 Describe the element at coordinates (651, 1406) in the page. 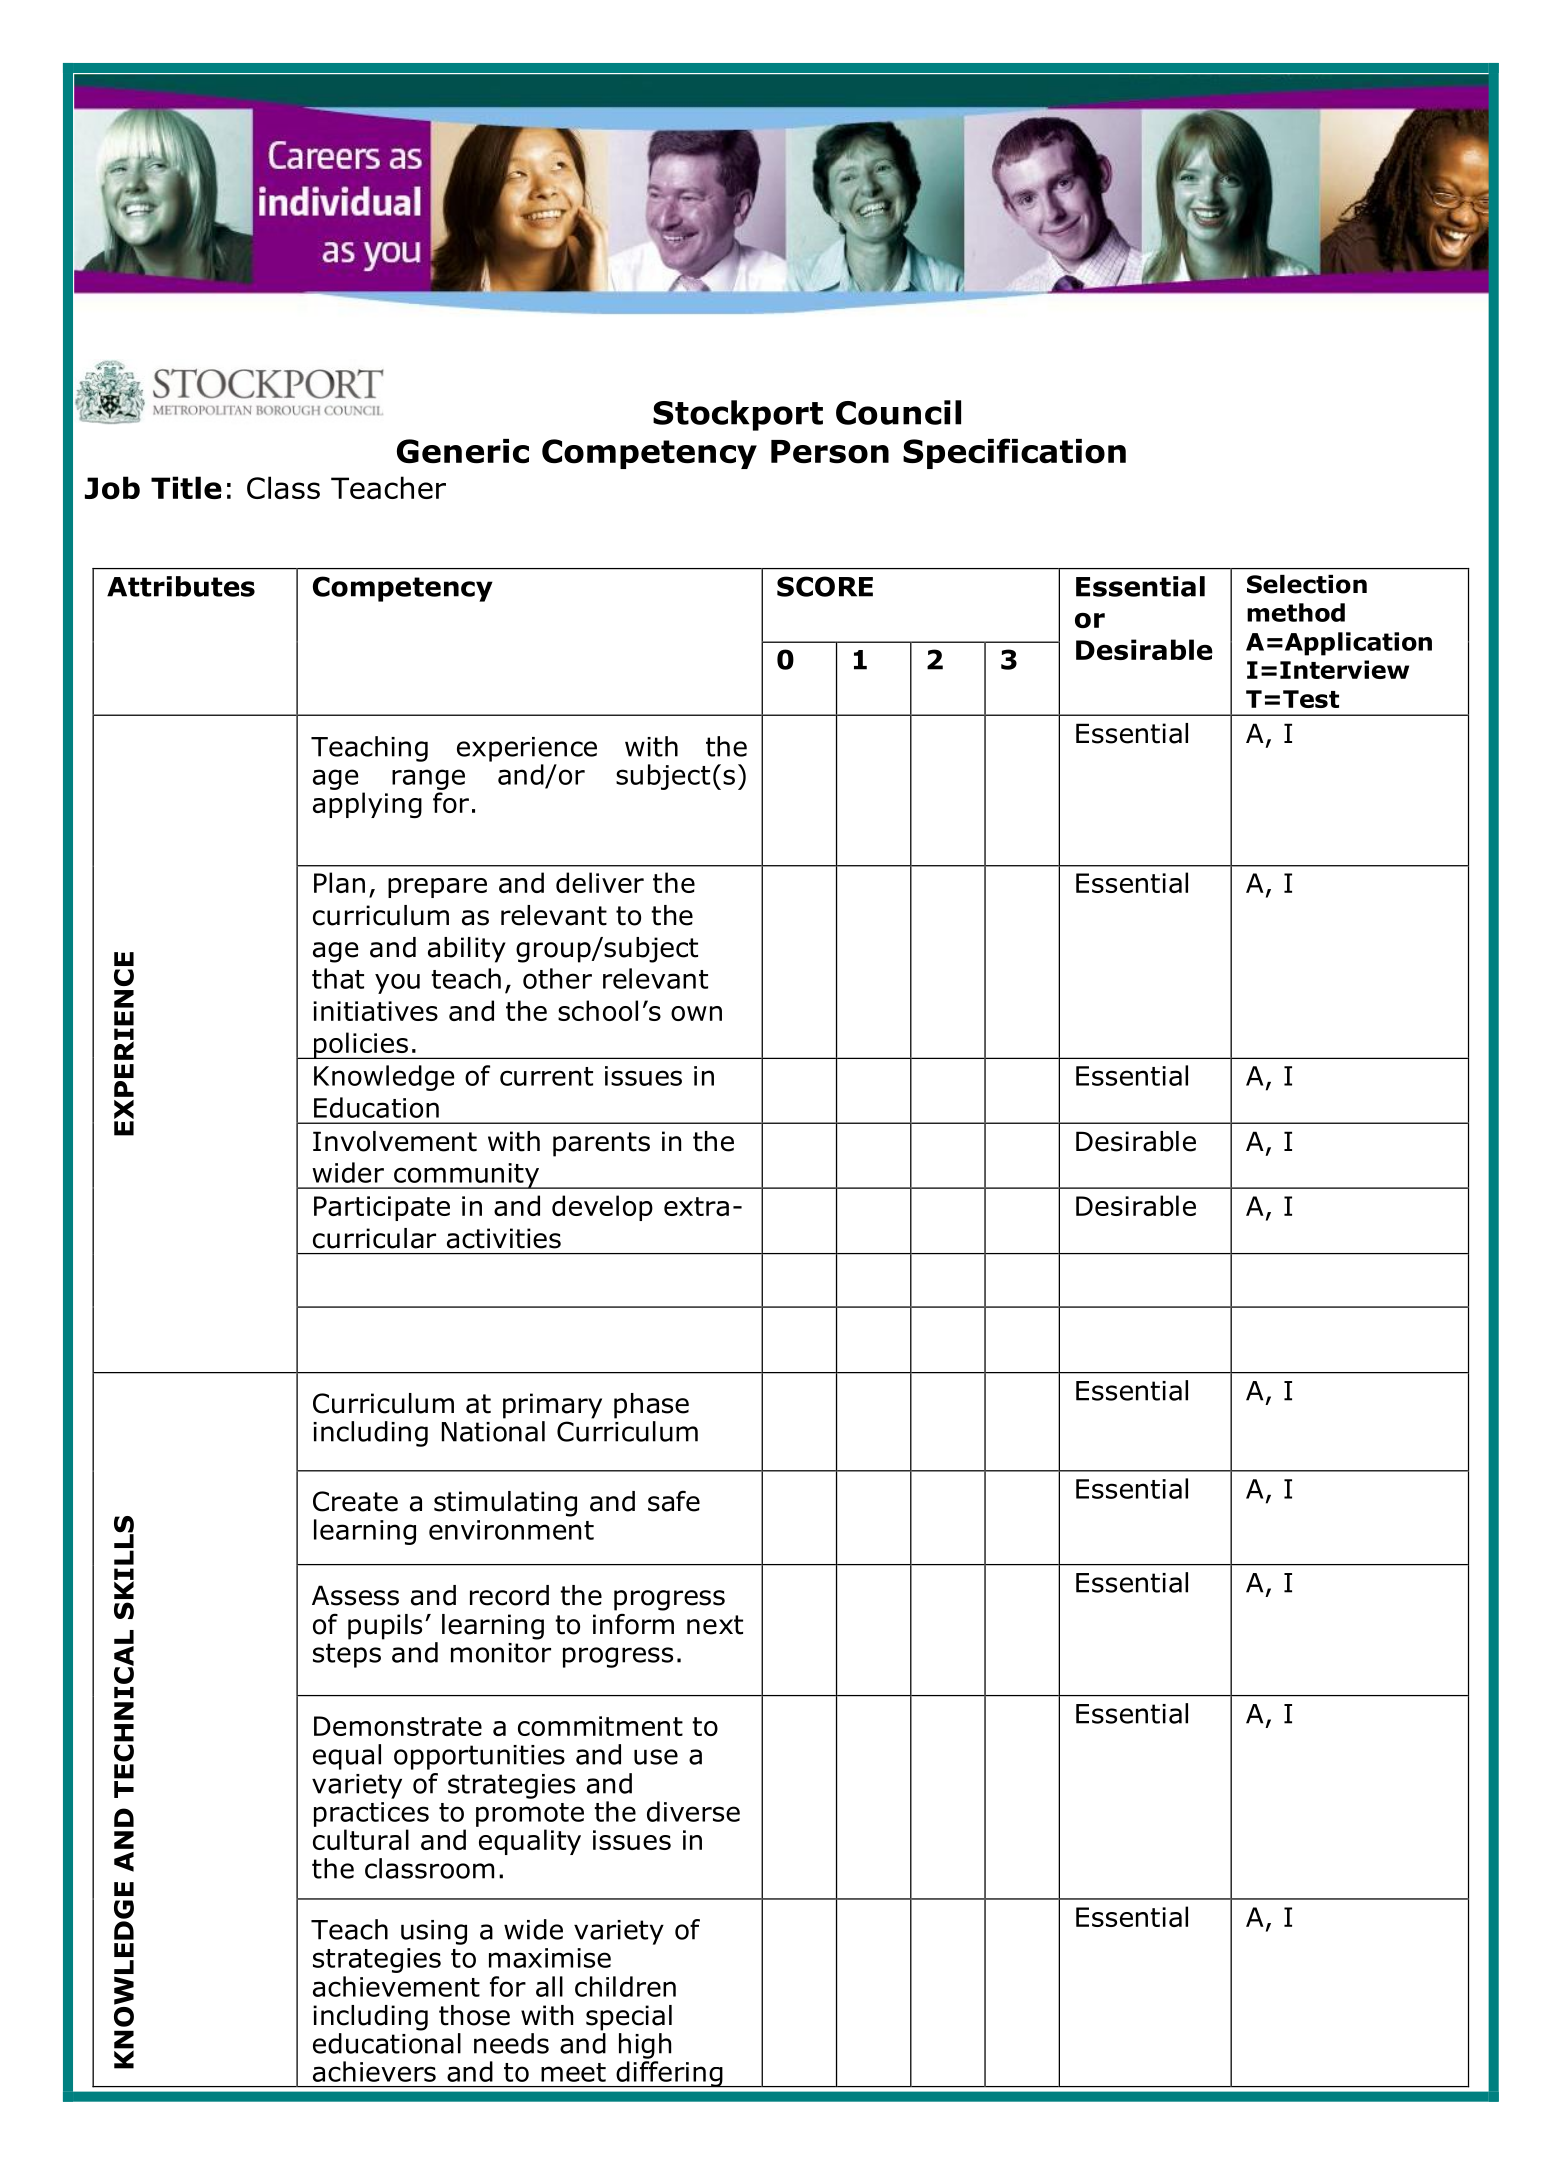

I see `phase` at that location.
